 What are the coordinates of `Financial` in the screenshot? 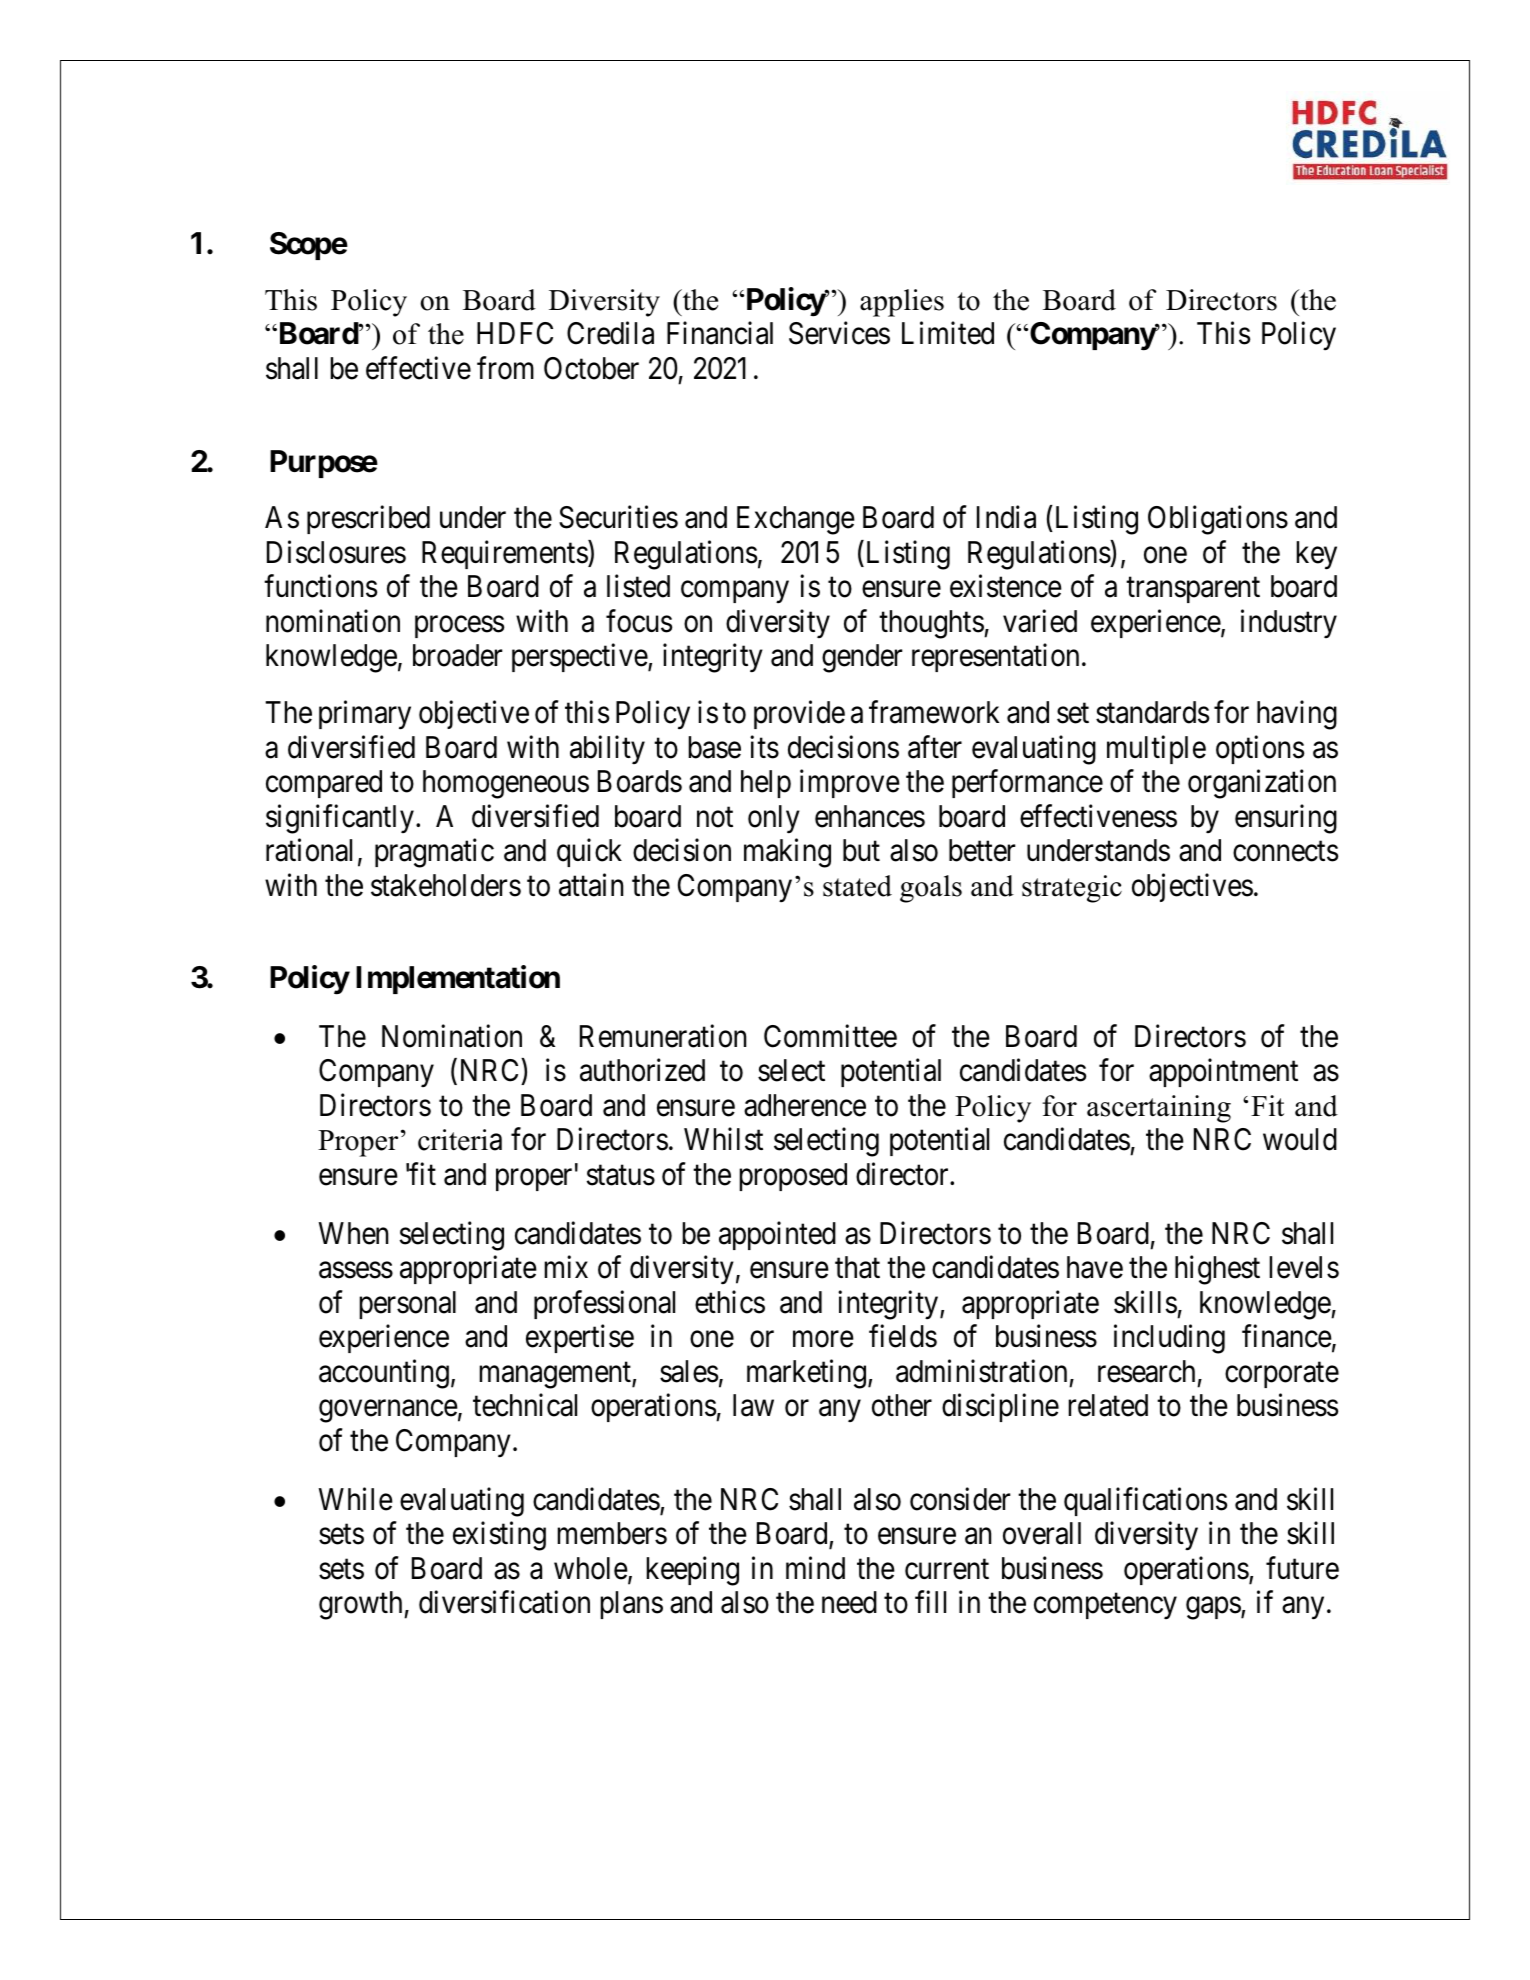 It's located at (720, 333).
